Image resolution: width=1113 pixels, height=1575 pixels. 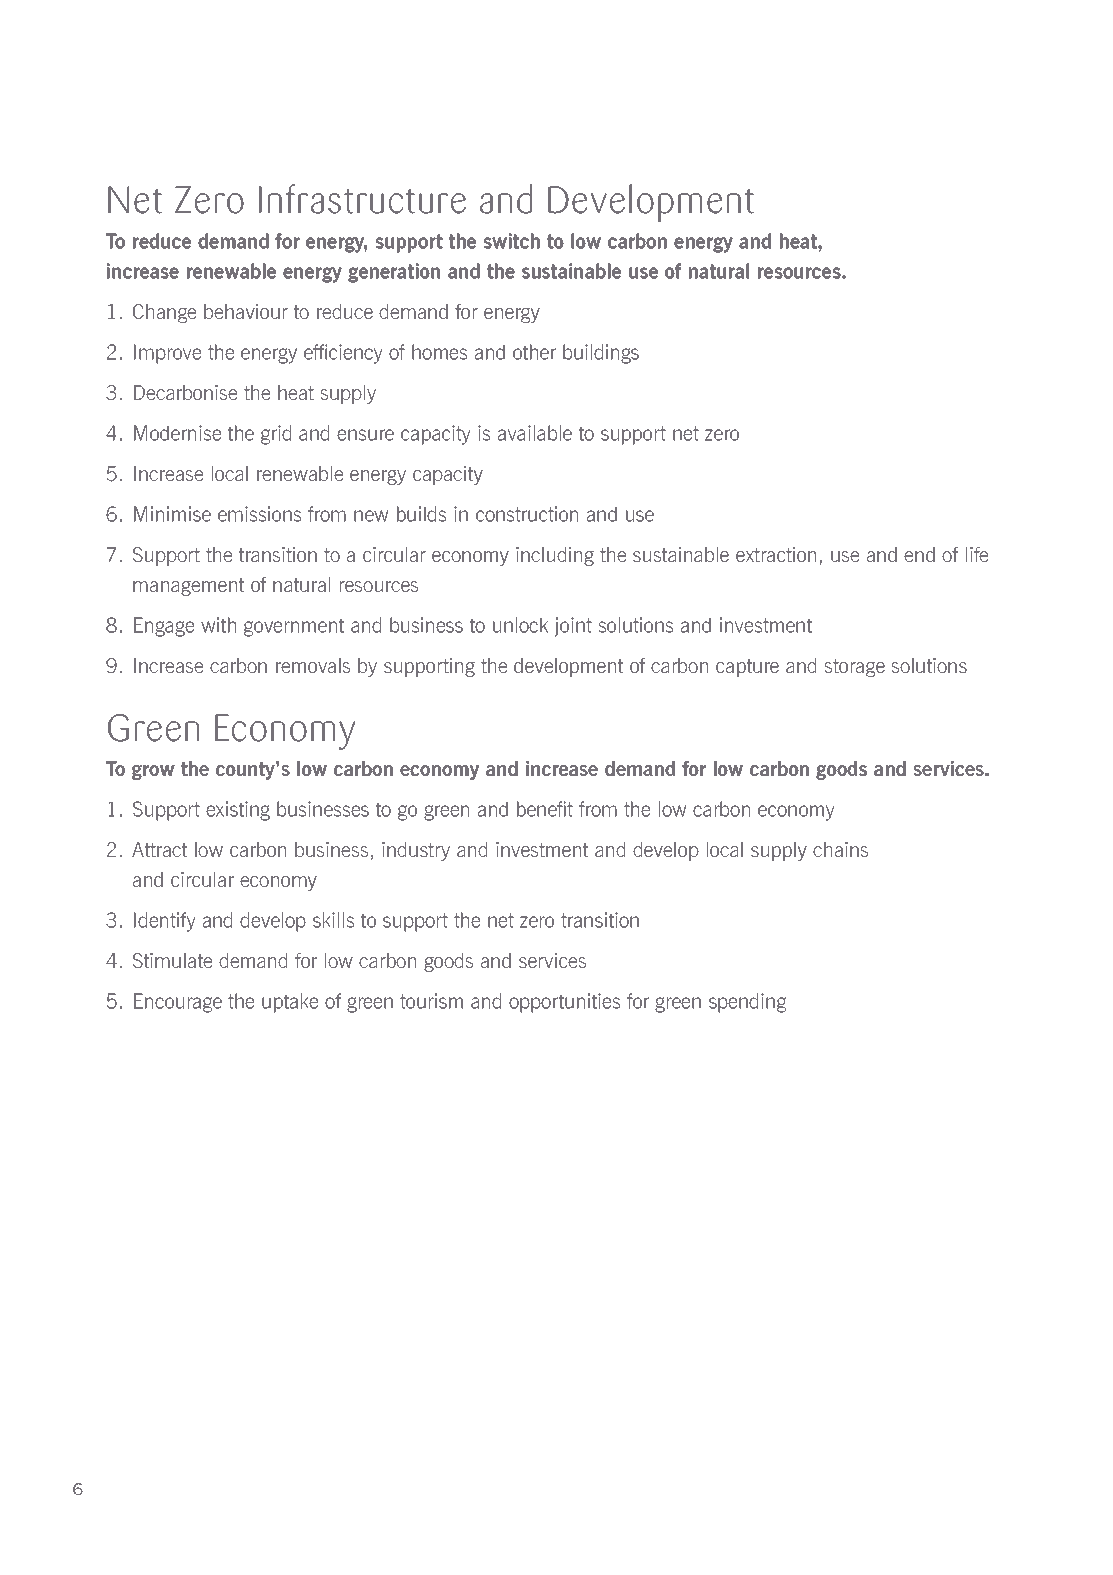 I want to click on opportunities, so click(x=564, y=1003).
